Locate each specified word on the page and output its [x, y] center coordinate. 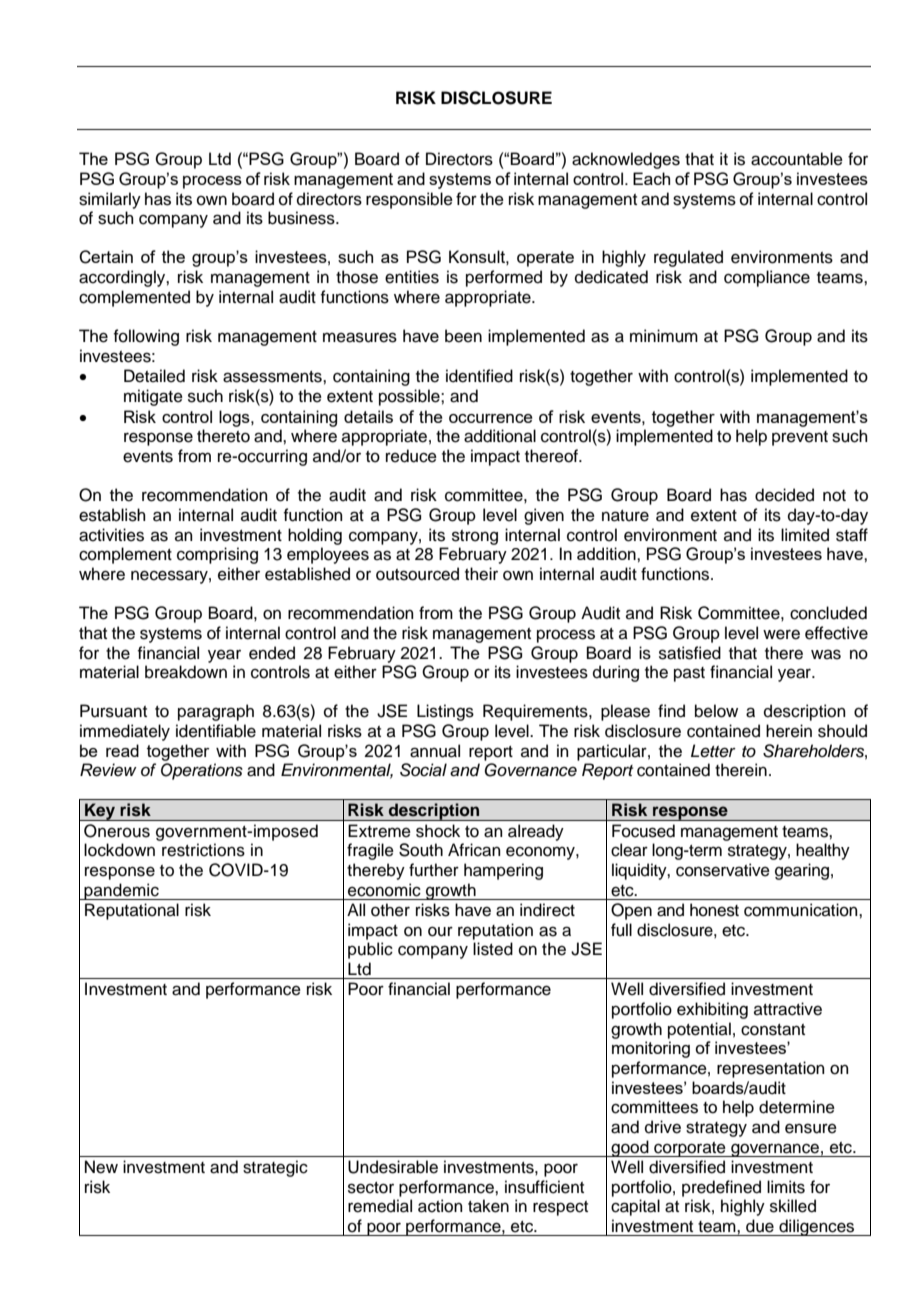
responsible [409, 200]
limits [786, 1187]
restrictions [203, 850]
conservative [723, 870]
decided [784, 495]
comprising [217, 555]
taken [488, 1206]
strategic [275, 1168]
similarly [110, 200]
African [474, 850]
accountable [797, 159]
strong [475, 537]
